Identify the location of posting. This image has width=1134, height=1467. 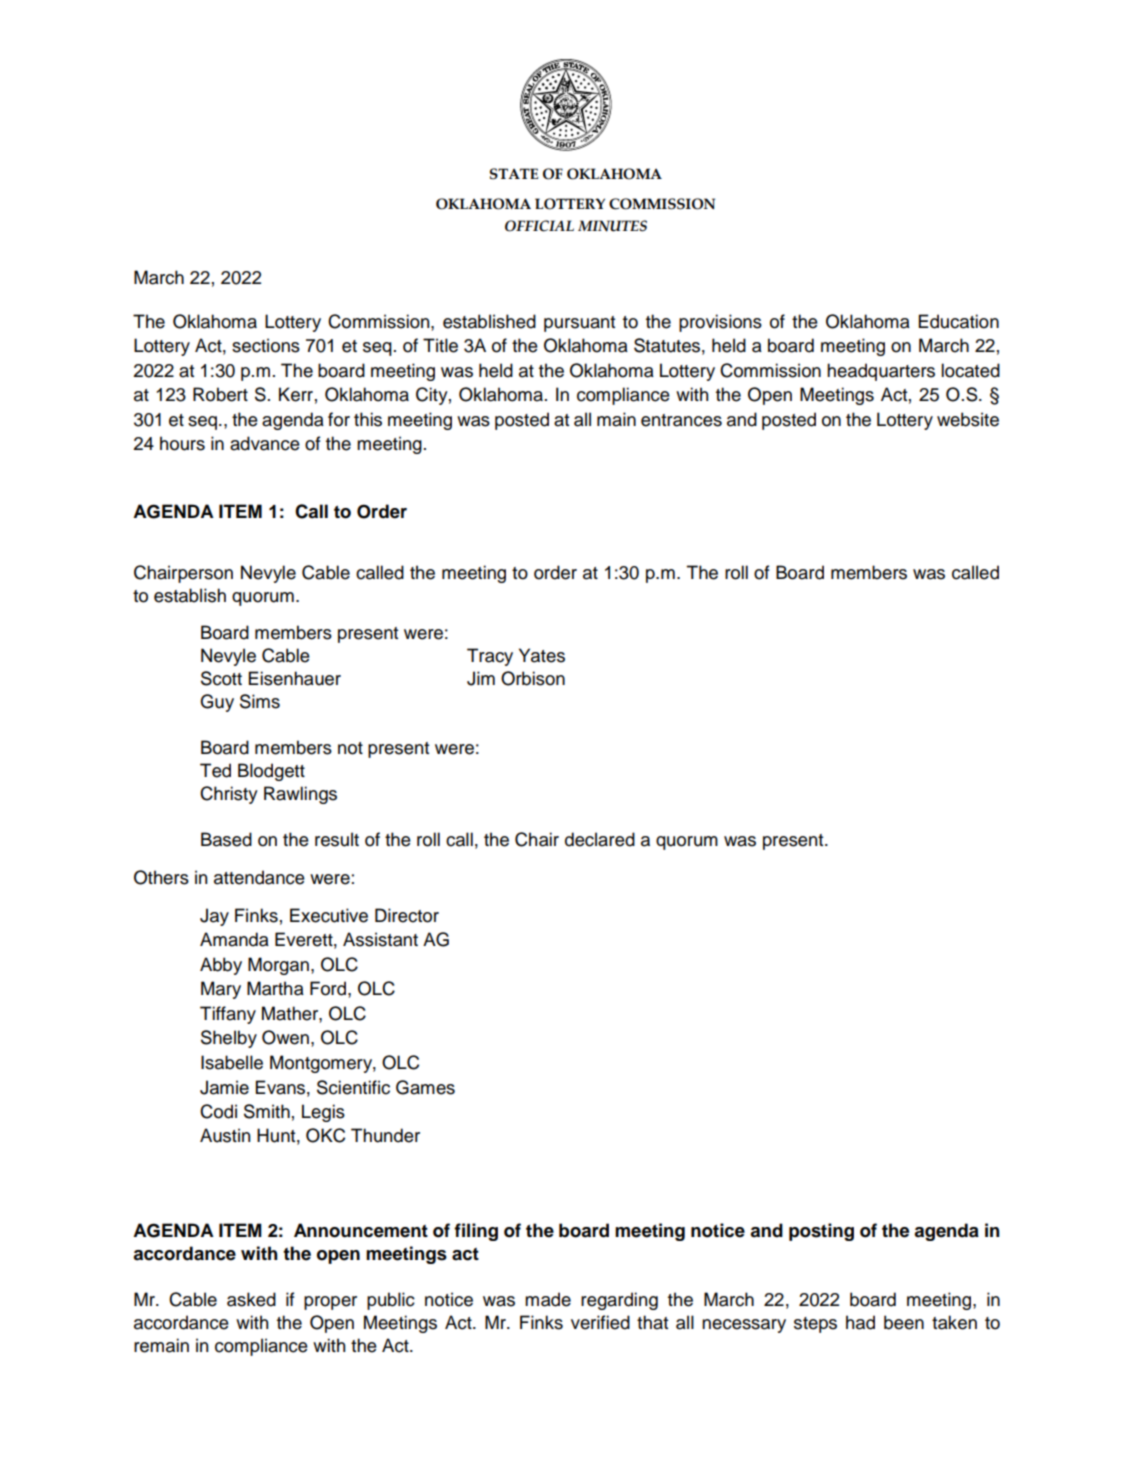
(821, 1232).
